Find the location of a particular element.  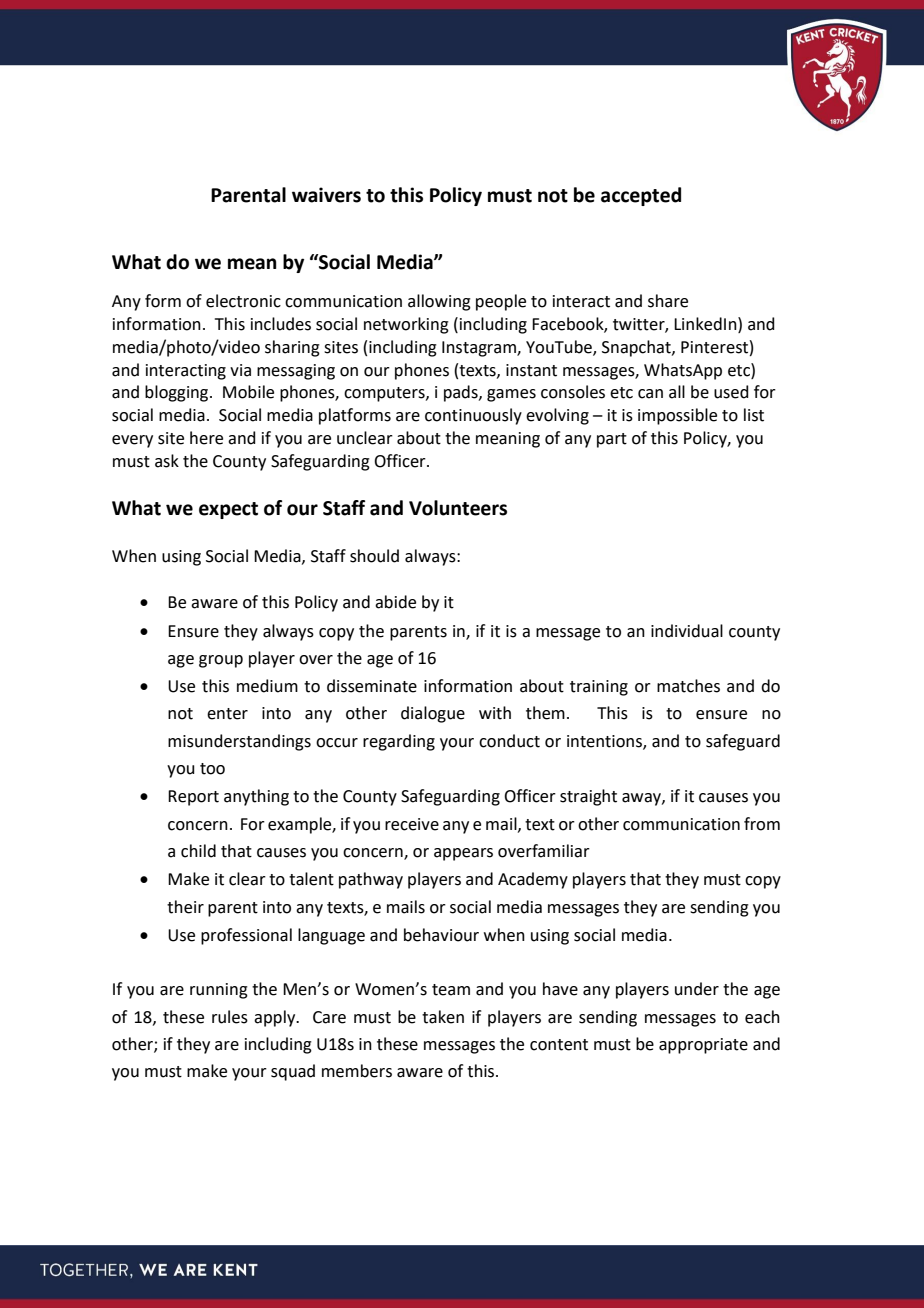

appears is located at coordinates (463, 854).
